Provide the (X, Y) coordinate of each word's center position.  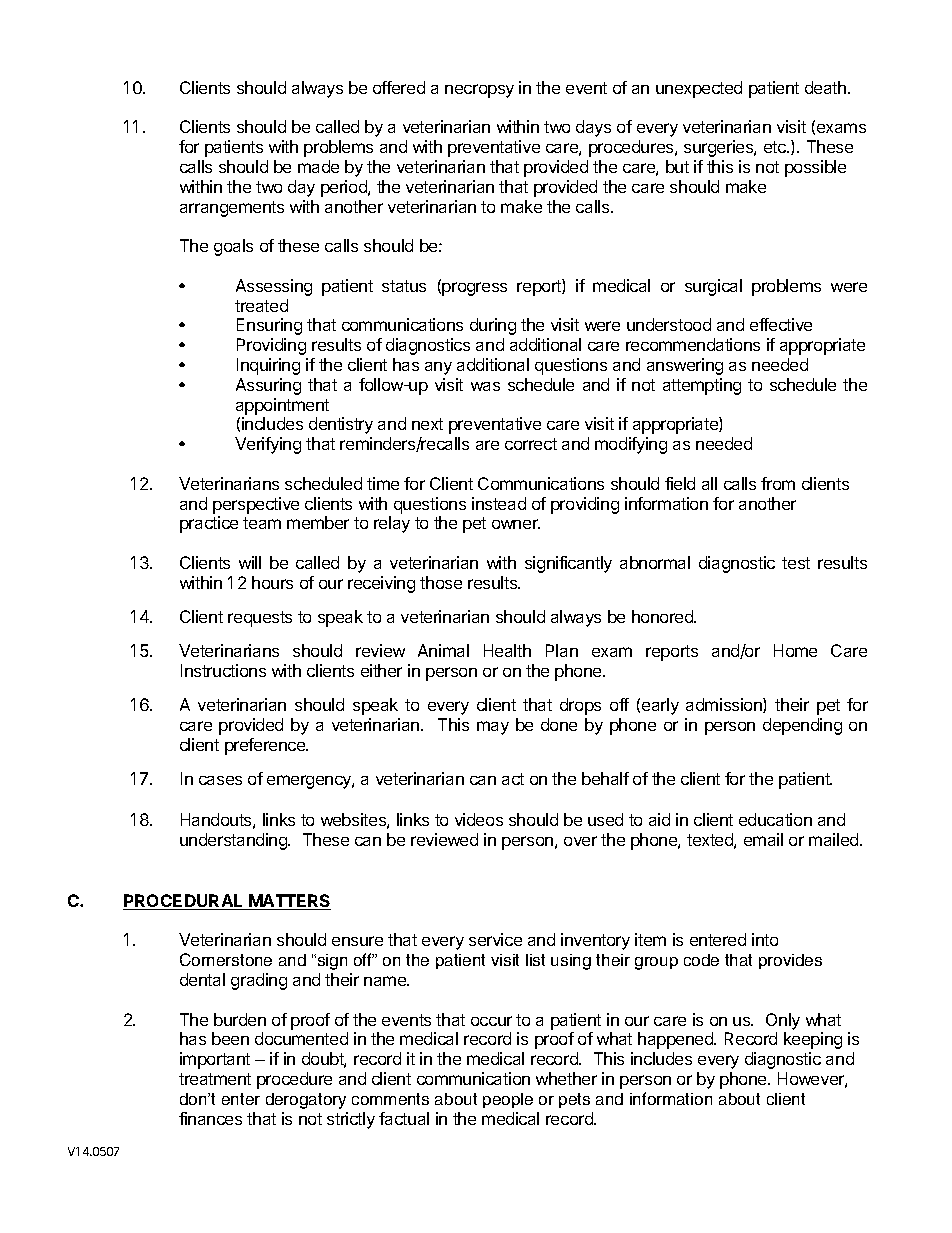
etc (776, 147)
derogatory (306, 1101)
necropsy (479, 91)
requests (260, 619)
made (318, 166)
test (796, 563)
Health (507, 650)
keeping (813, 1040)
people (508, 1100)
